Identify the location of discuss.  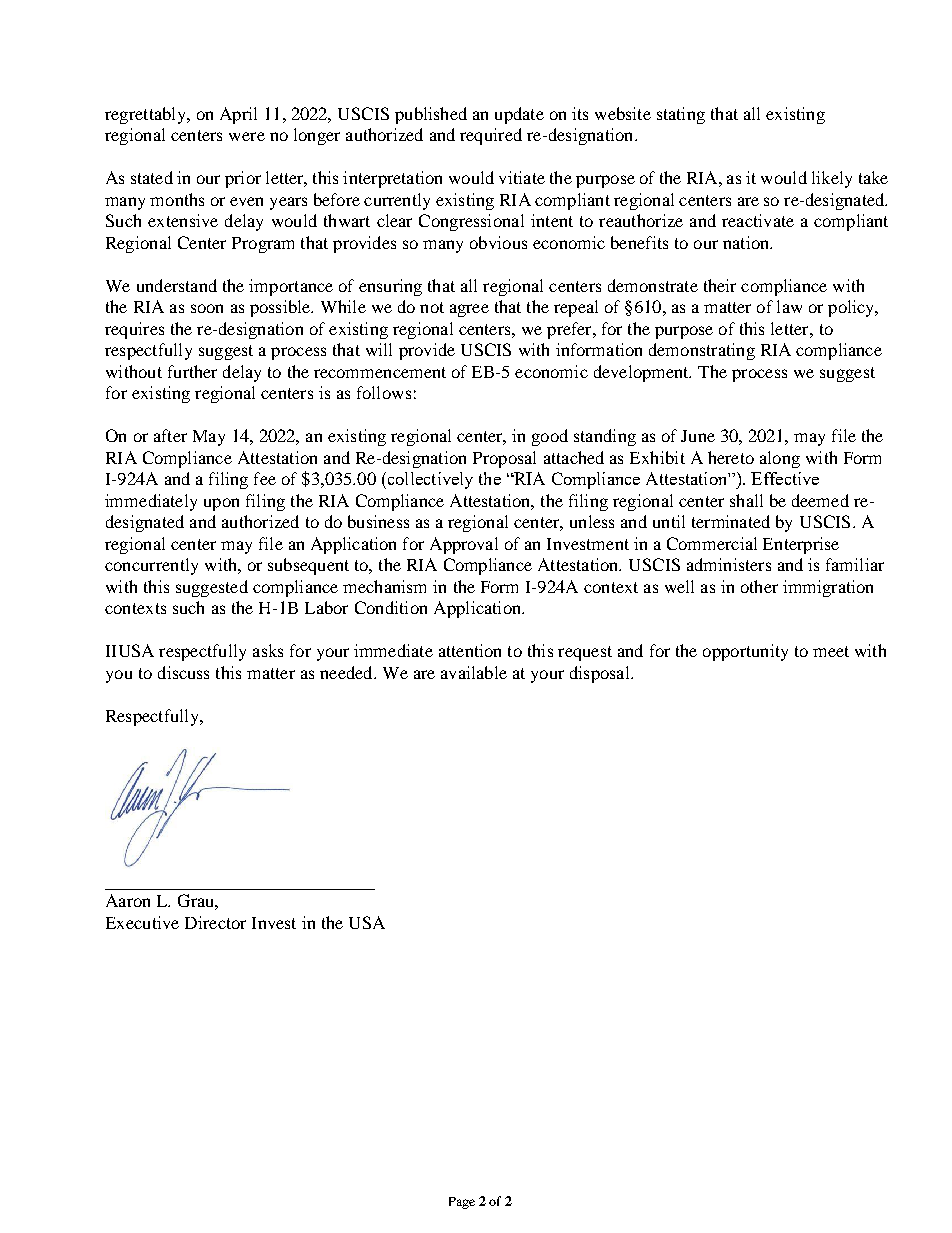
(183, 672).
